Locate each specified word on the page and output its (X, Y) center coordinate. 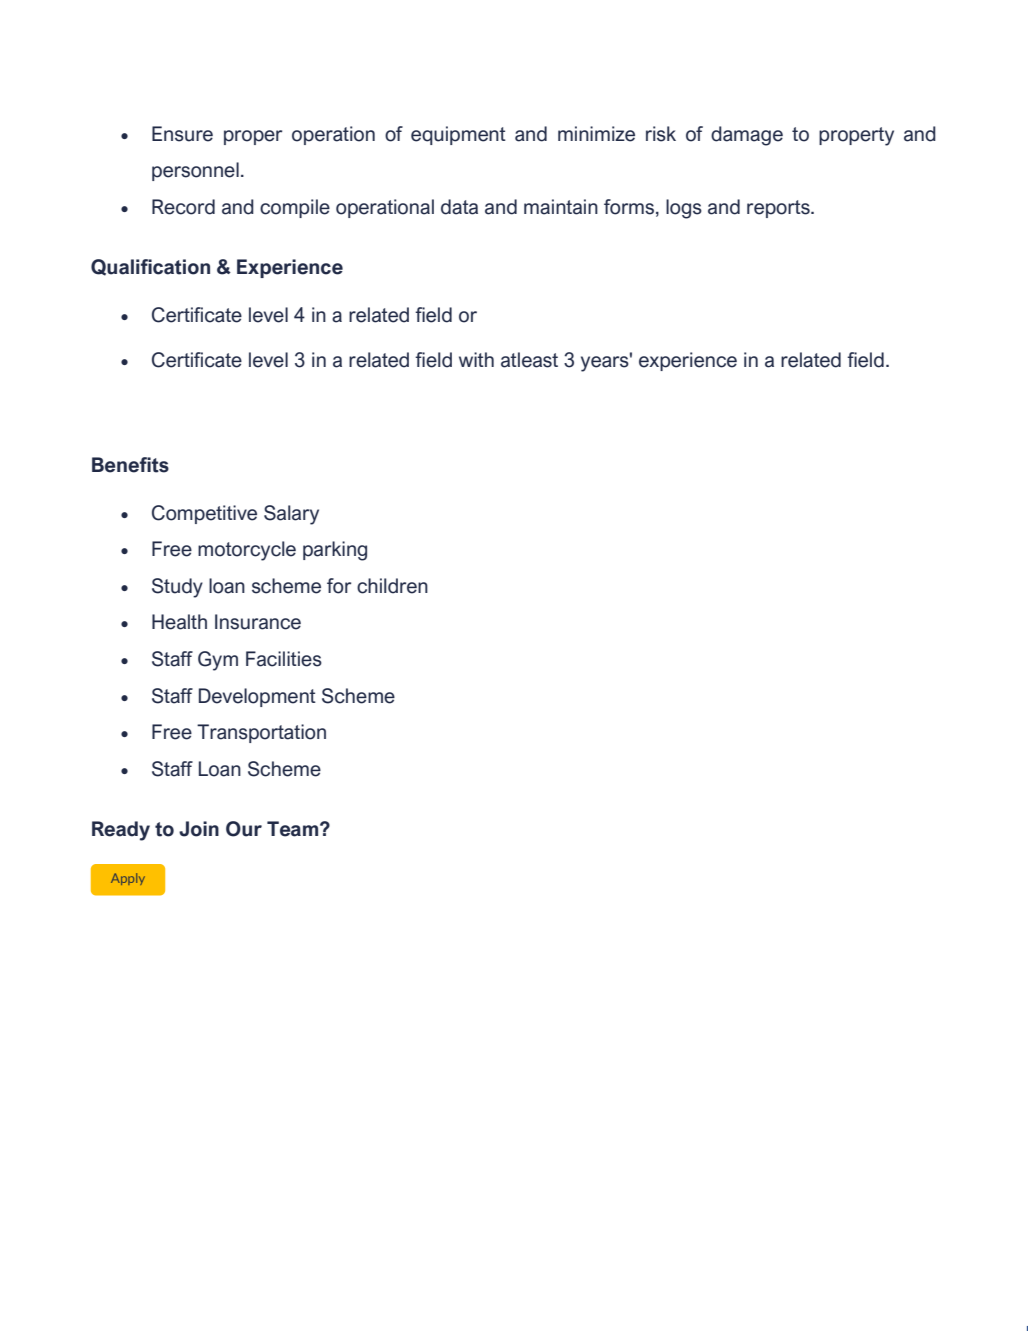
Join (199, 829)
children (392, 586)
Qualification (150, 267)
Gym (218, 661)
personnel (195, 171)
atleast (529, 360)
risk (661, 134)
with (476, 359)
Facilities (284, 659)
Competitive (204, 514)
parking (335, 551)
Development (257, 697)
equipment (458, 135)
